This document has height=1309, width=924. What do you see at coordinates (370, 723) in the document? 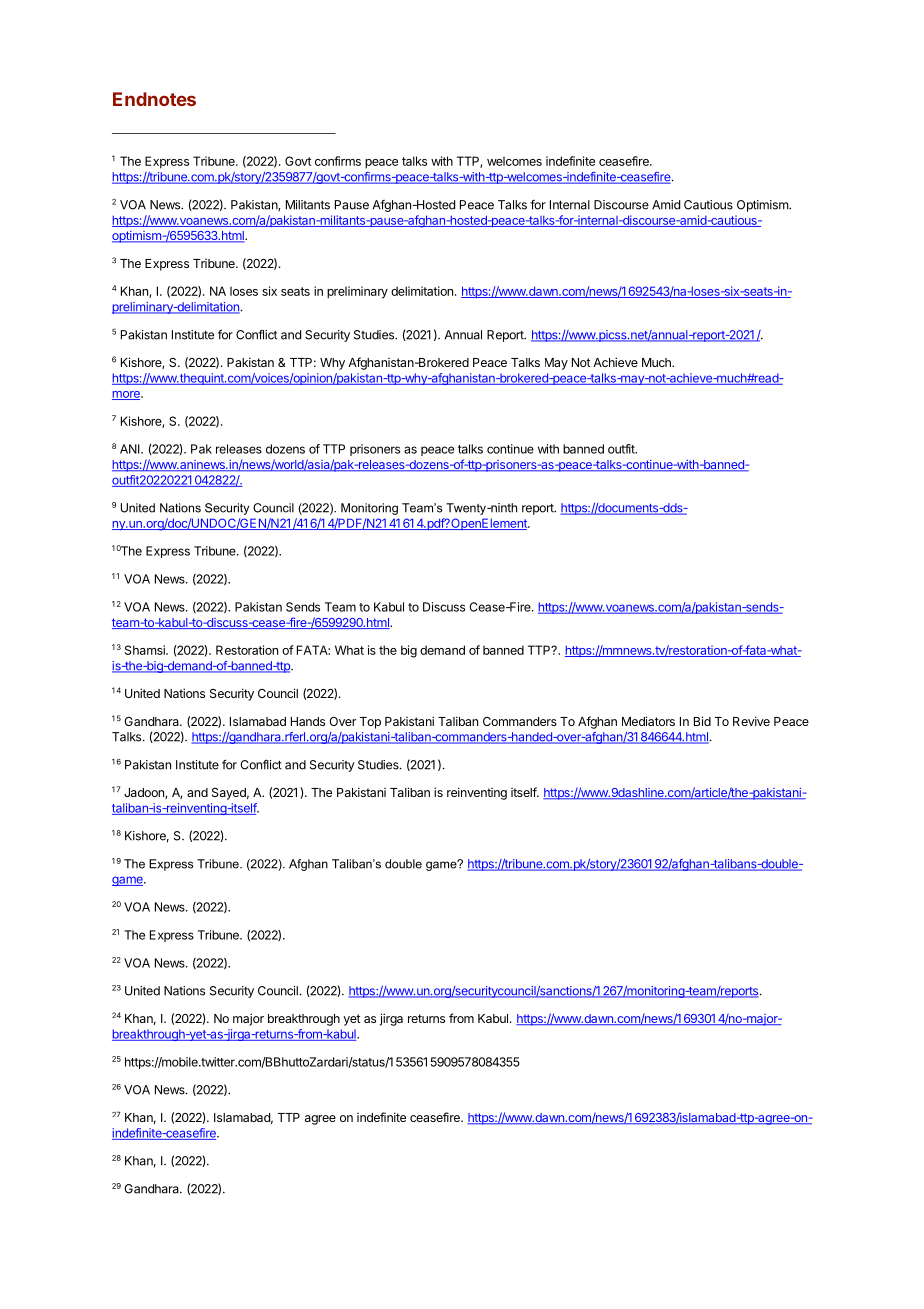
I see `Top` at bounding box center [370, 723].
